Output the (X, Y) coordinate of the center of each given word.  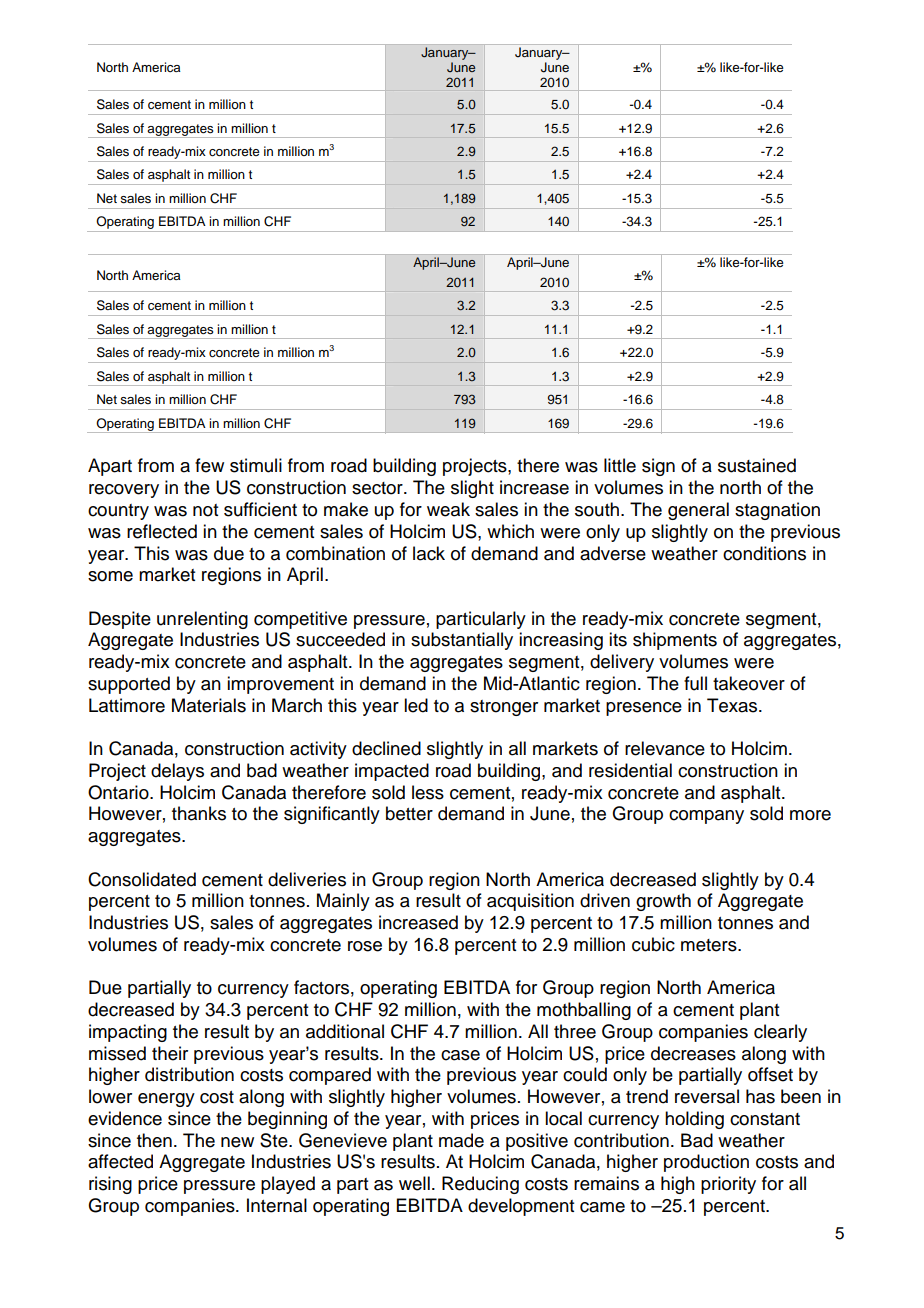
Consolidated (142, 879)
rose (365, 946)
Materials (209, 705)
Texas (733, 705)
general (698, 511)
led (416, 705)
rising (110, 1185)
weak (448, 509)
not (205, 510)
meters (710, 945)
